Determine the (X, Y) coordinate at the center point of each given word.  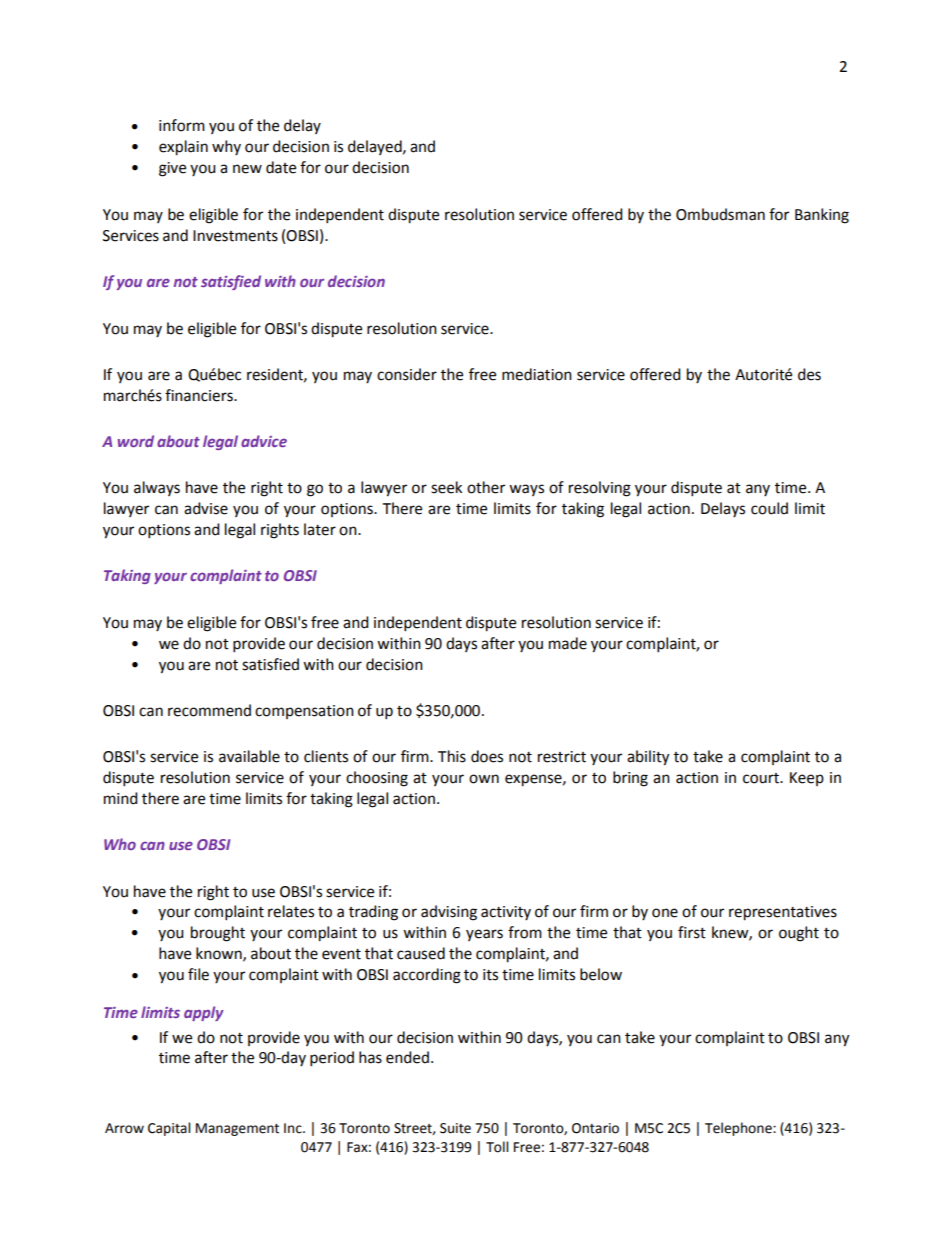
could (769, 508)
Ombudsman (720, 214)
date (281, 167)
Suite (455, 1128)
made (568, 643)
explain (183, 148)
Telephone (739, 1129)
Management (237, 1129)
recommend (209, 710)
